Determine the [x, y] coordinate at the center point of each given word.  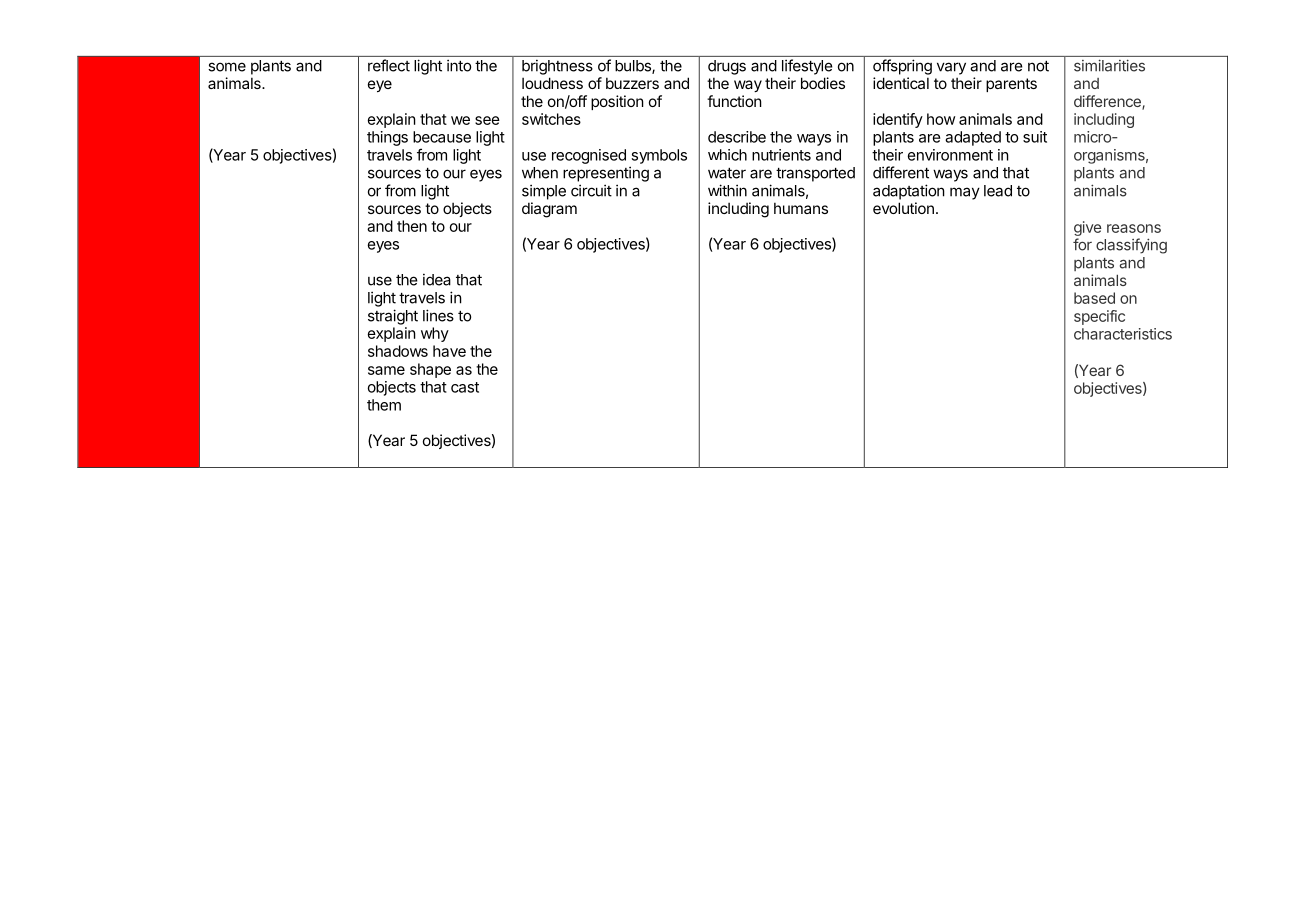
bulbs [634, 67]
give [1088, 230]
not [1038, 66]
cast [465, 387]
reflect [389, 65]
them [384, 405]
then [412, 226]
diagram [549, 210]
